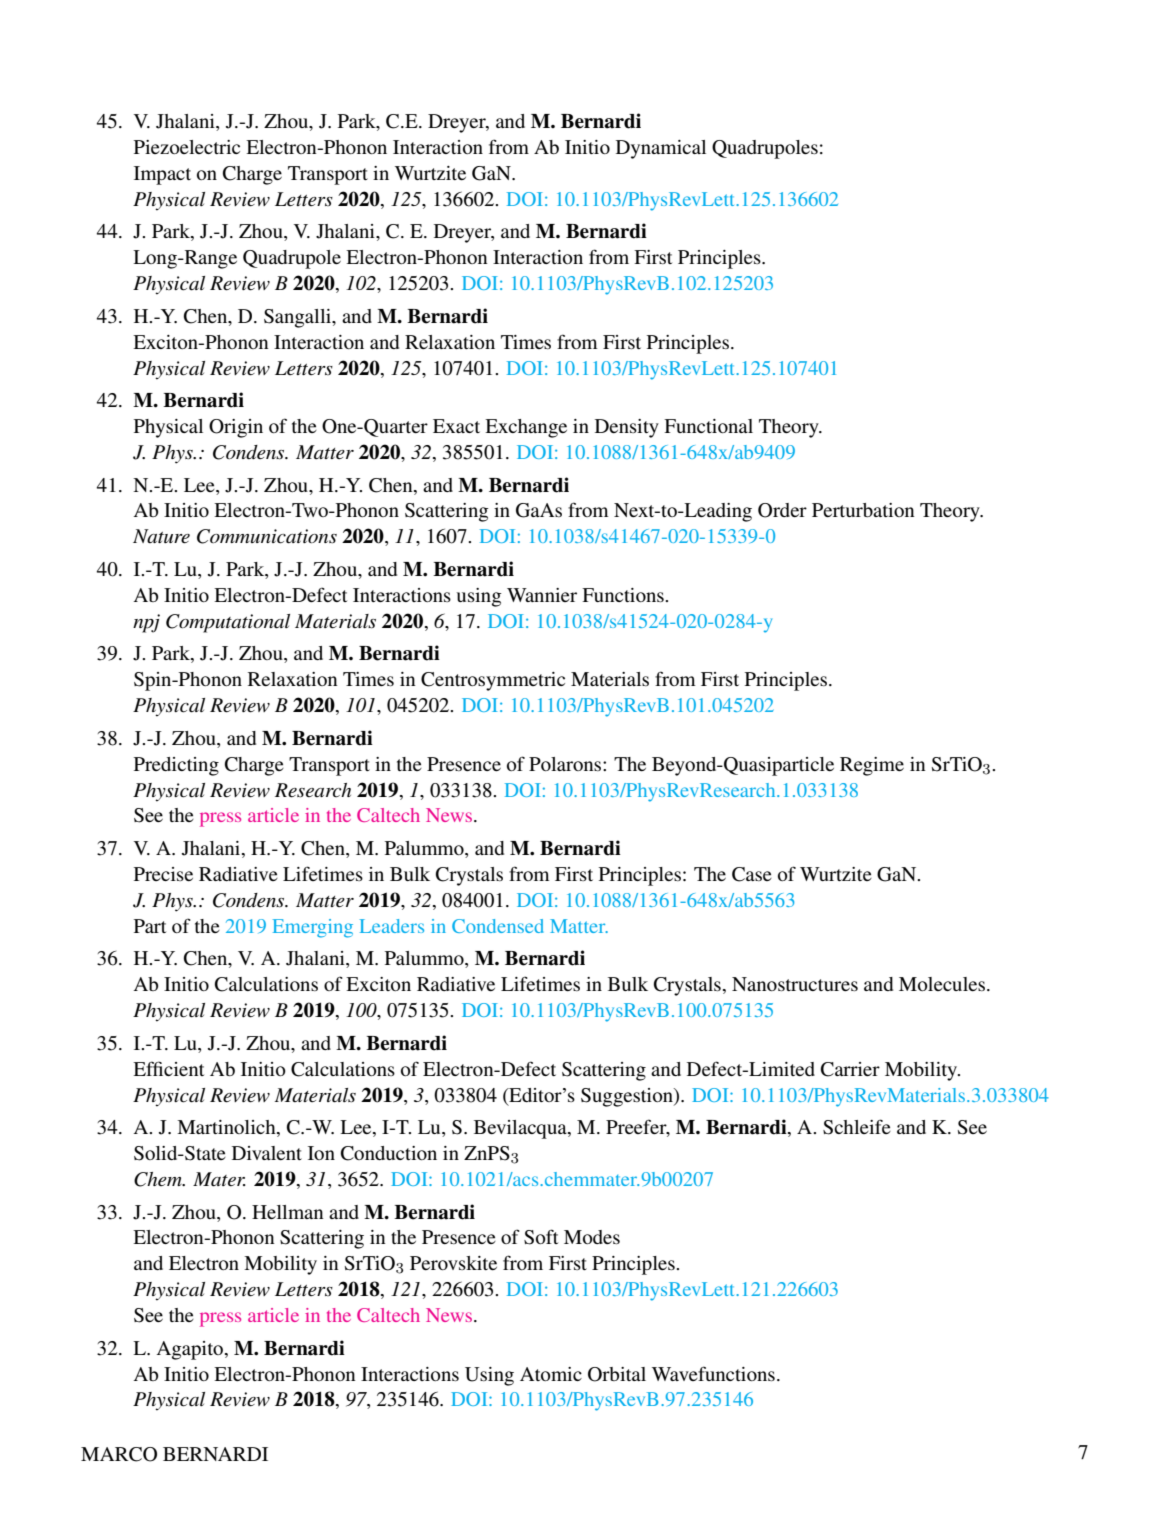  What do you see at coordinates (850, 1069) in the screenshot?
I see `Carrier` at bounding box center [850, 1069].
